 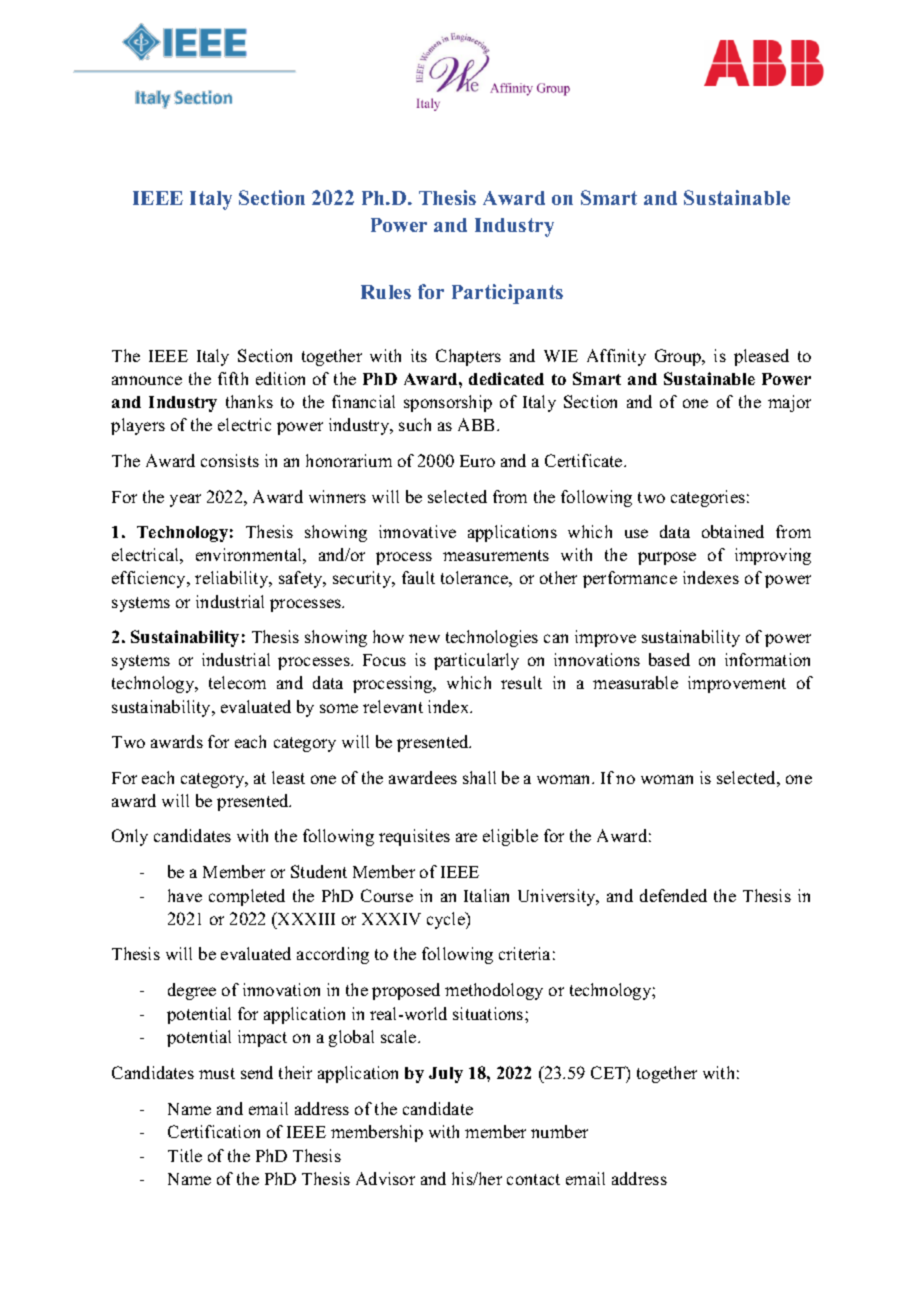 I want to click on measurable, so click(x=635, y=682).
